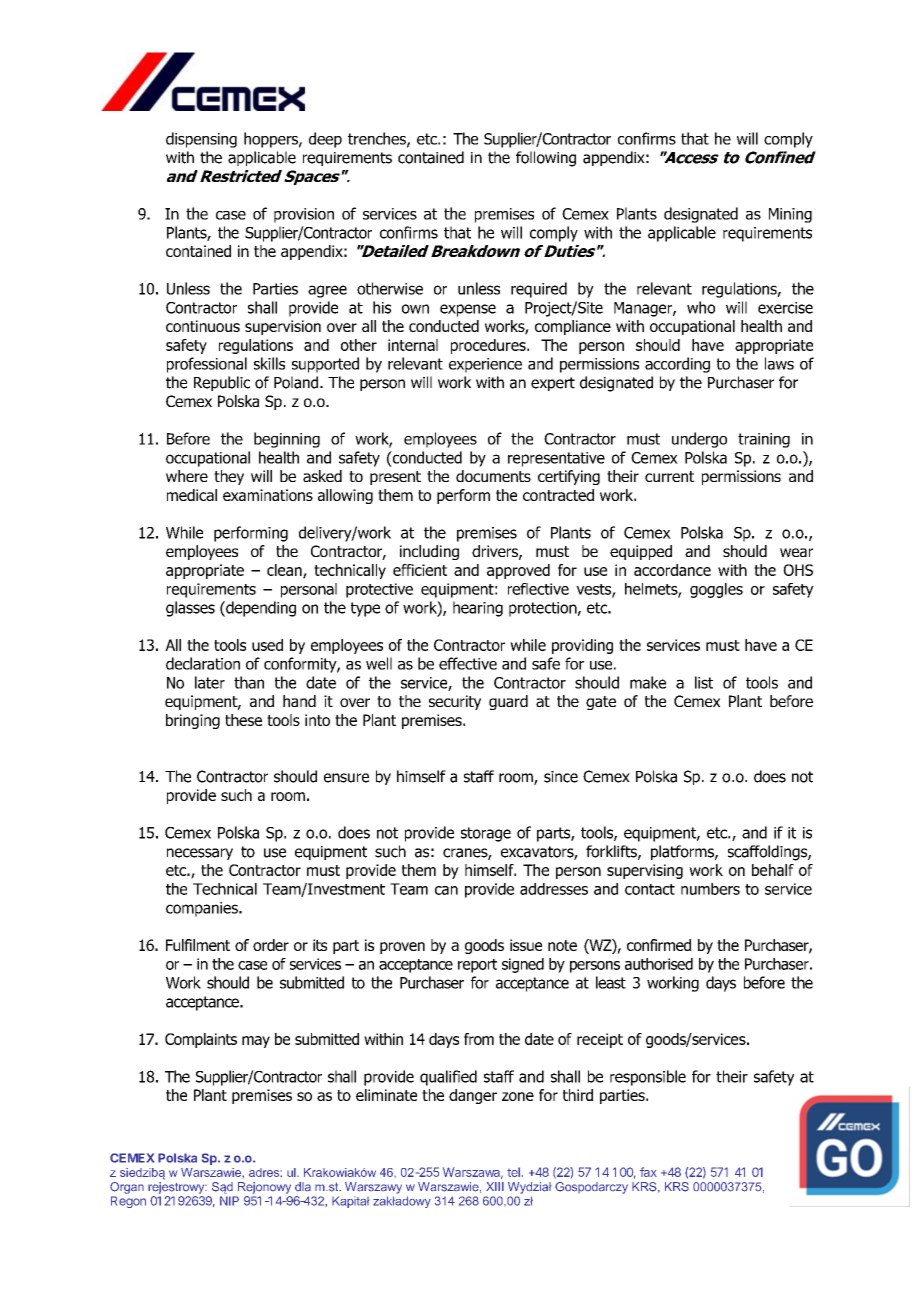 Image resolution: width=924 pixels, height=1308 pixels. What do you see at coordinates (201, 140) in the image?
I see `dispensing` at bounding box center [201, 140].
